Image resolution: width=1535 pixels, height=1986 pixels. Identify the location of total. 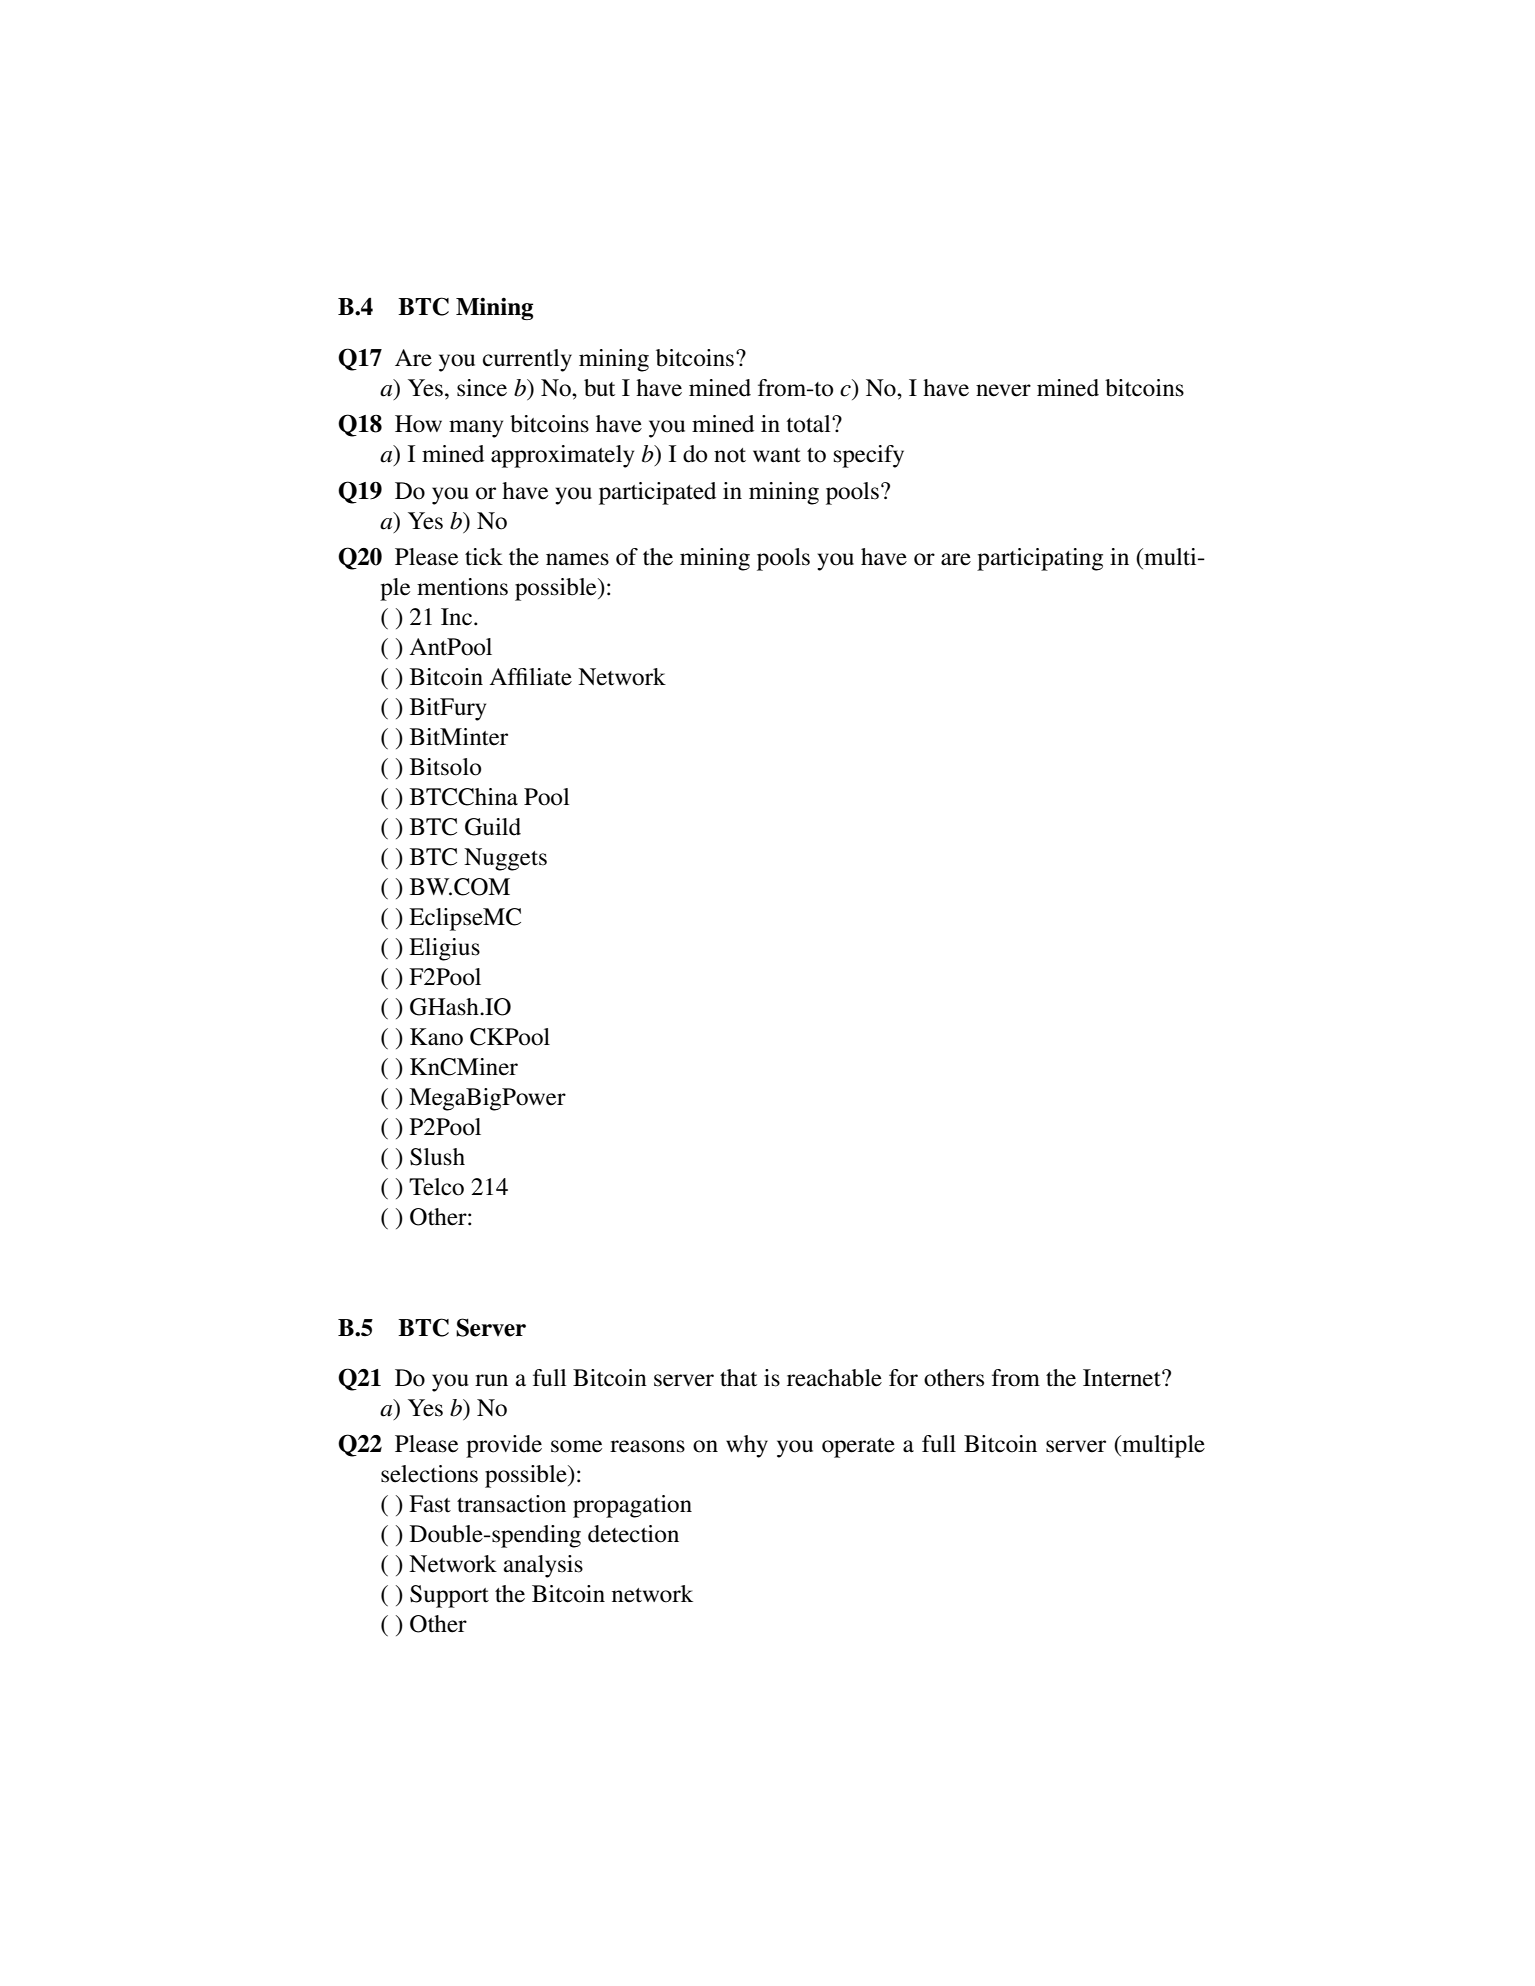
(810, 424).
